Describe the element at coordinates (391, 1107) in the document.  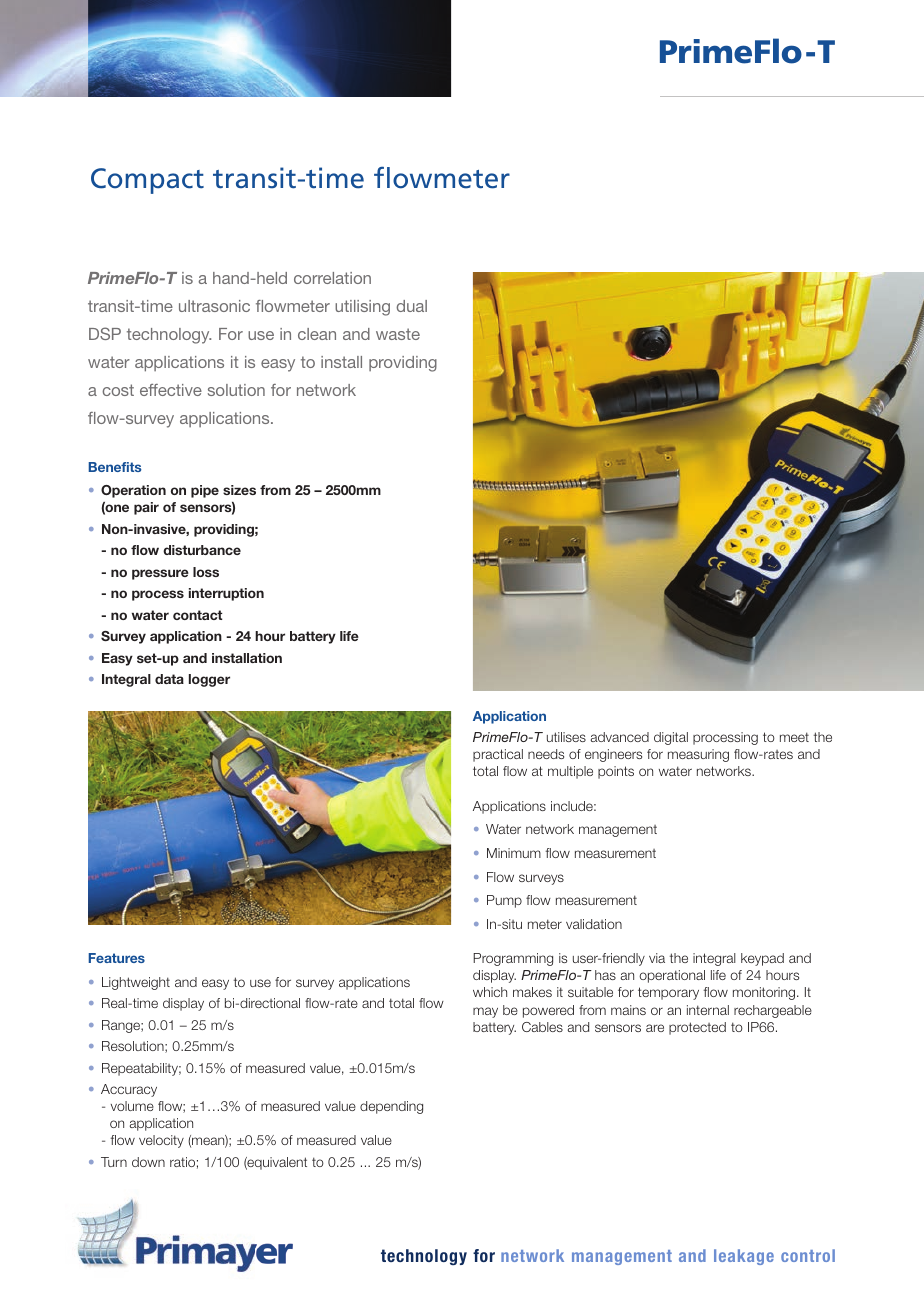
I see `depending` at that location.
